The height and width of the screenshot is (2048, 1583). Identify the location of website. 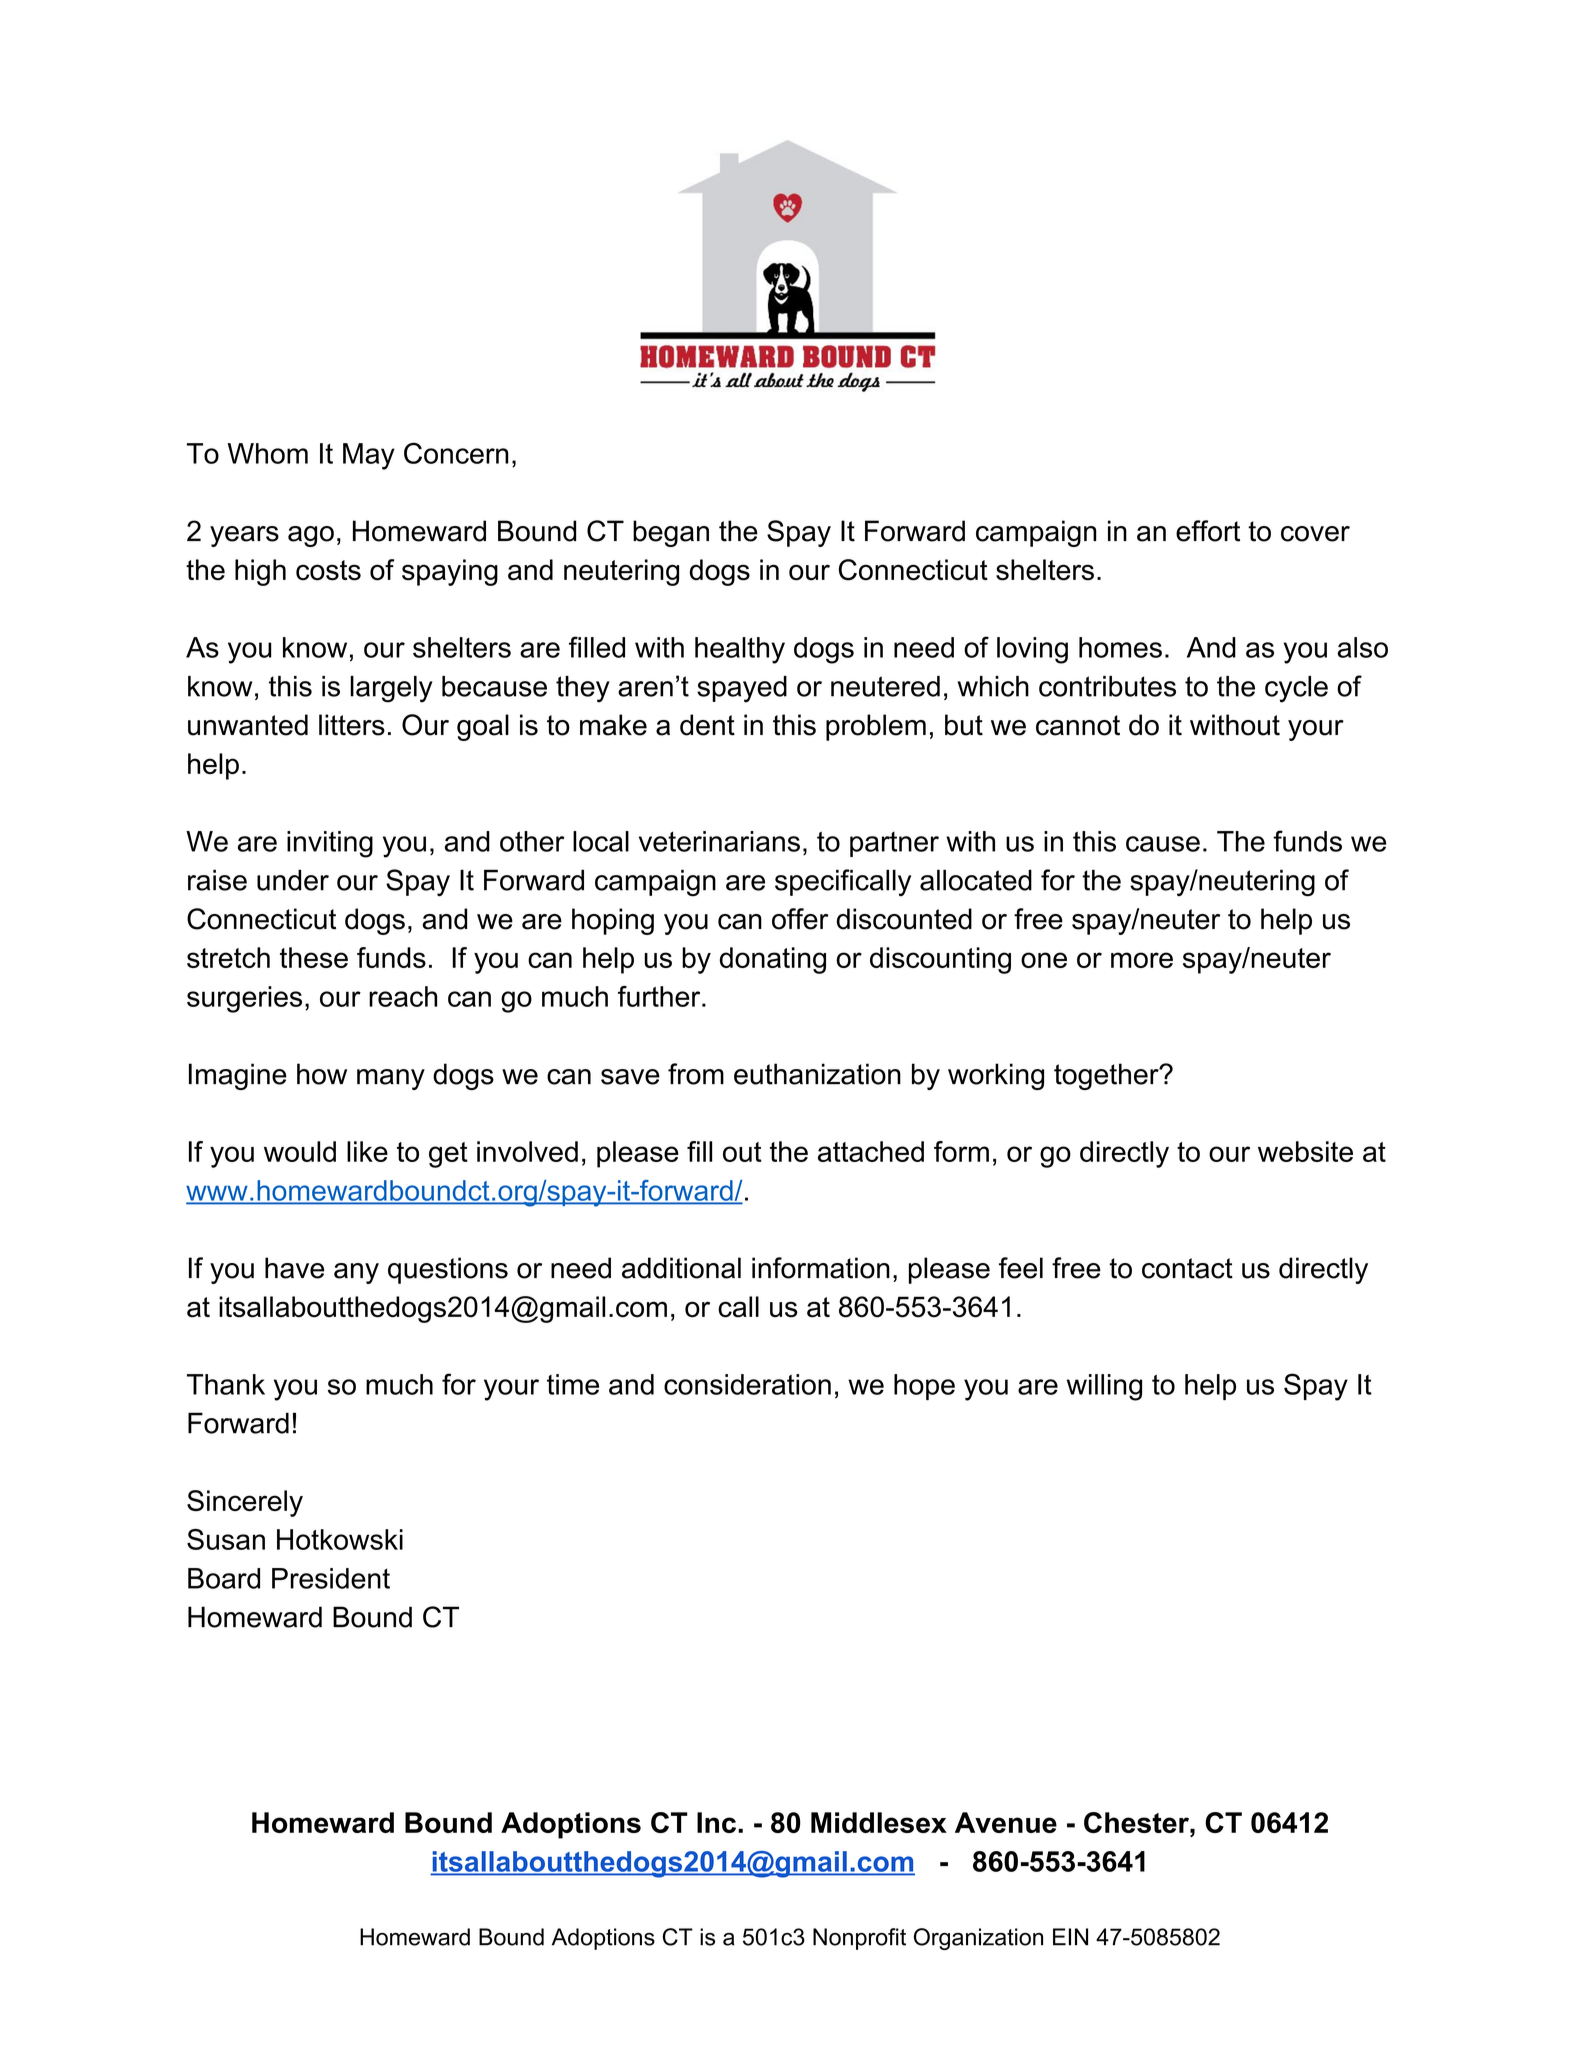
(1305, 1151).
